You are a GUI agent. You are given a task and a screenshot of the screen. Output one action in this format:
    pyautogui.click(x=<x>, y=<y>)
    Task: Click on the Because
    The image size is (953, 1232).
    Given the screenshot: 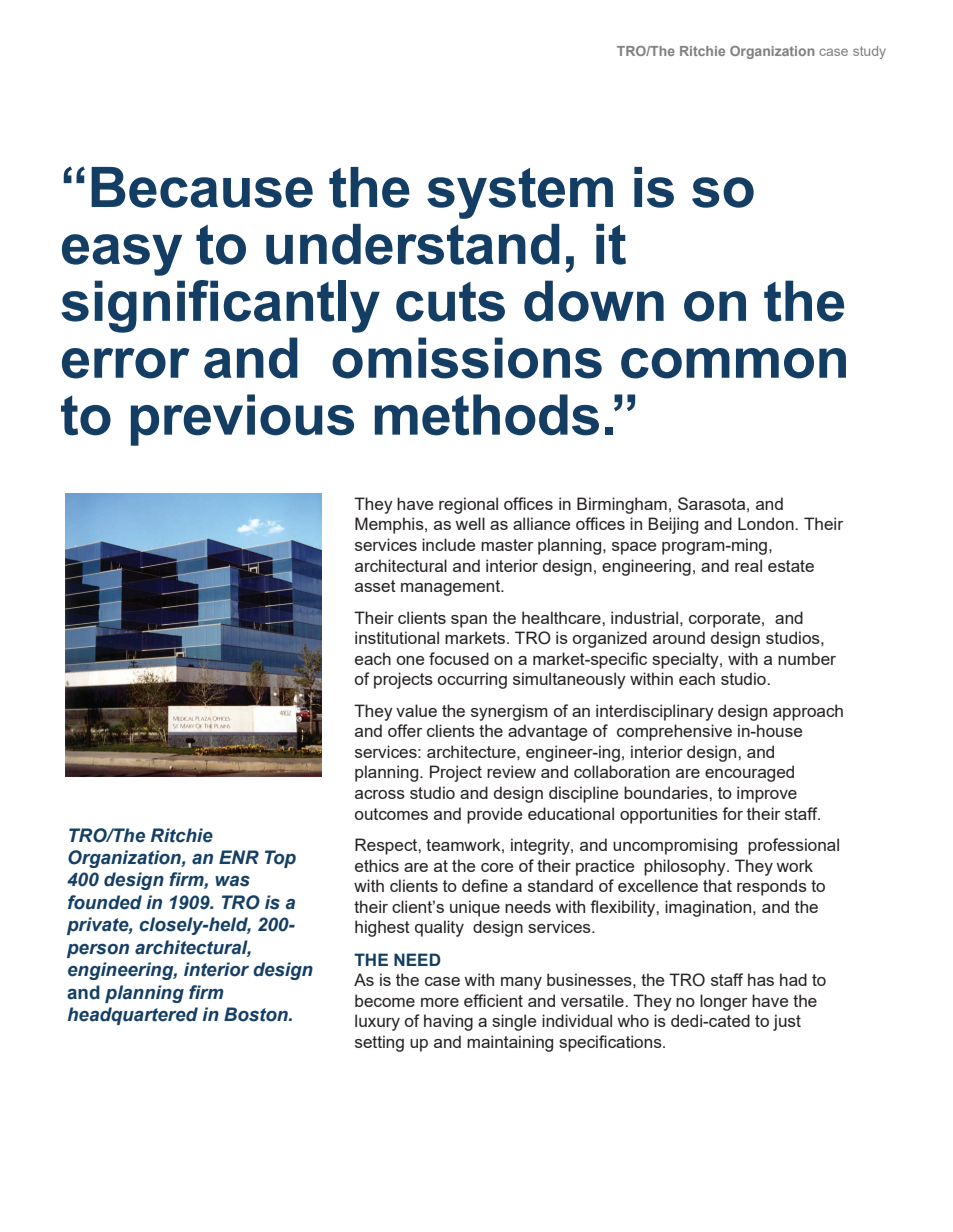 What is the action you would take?
    pyautogui.click(x=202, y=187)
